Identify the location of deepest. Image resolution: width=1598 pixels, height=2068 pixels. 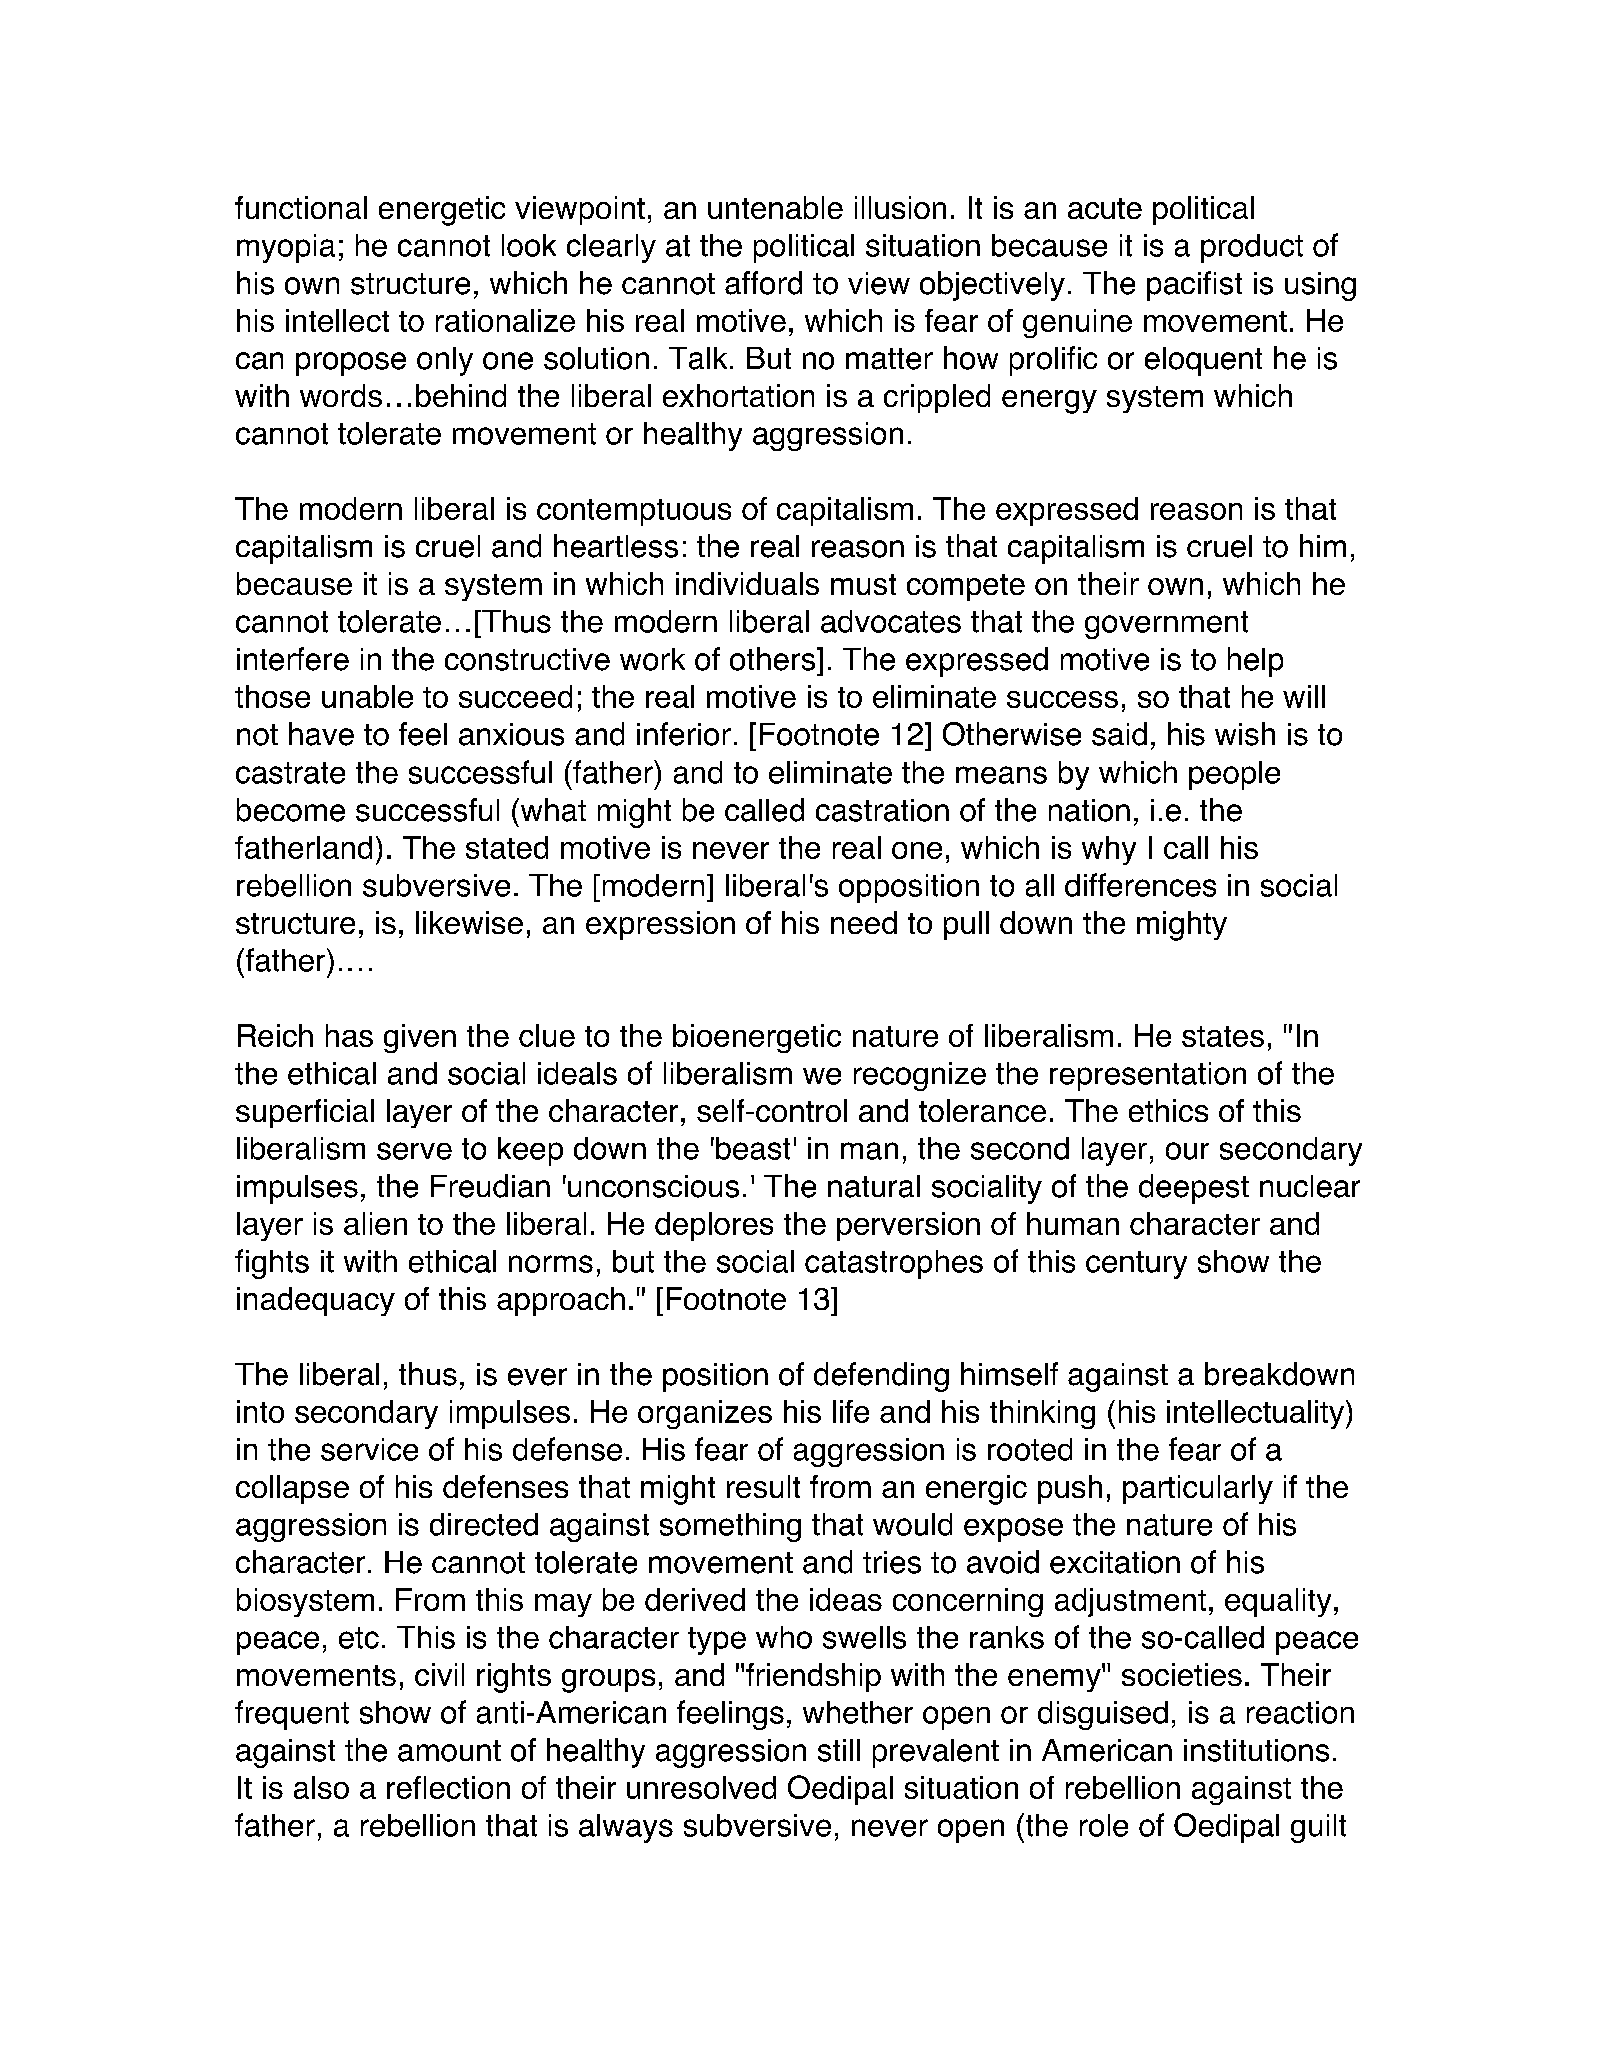
(1194, 1189).
